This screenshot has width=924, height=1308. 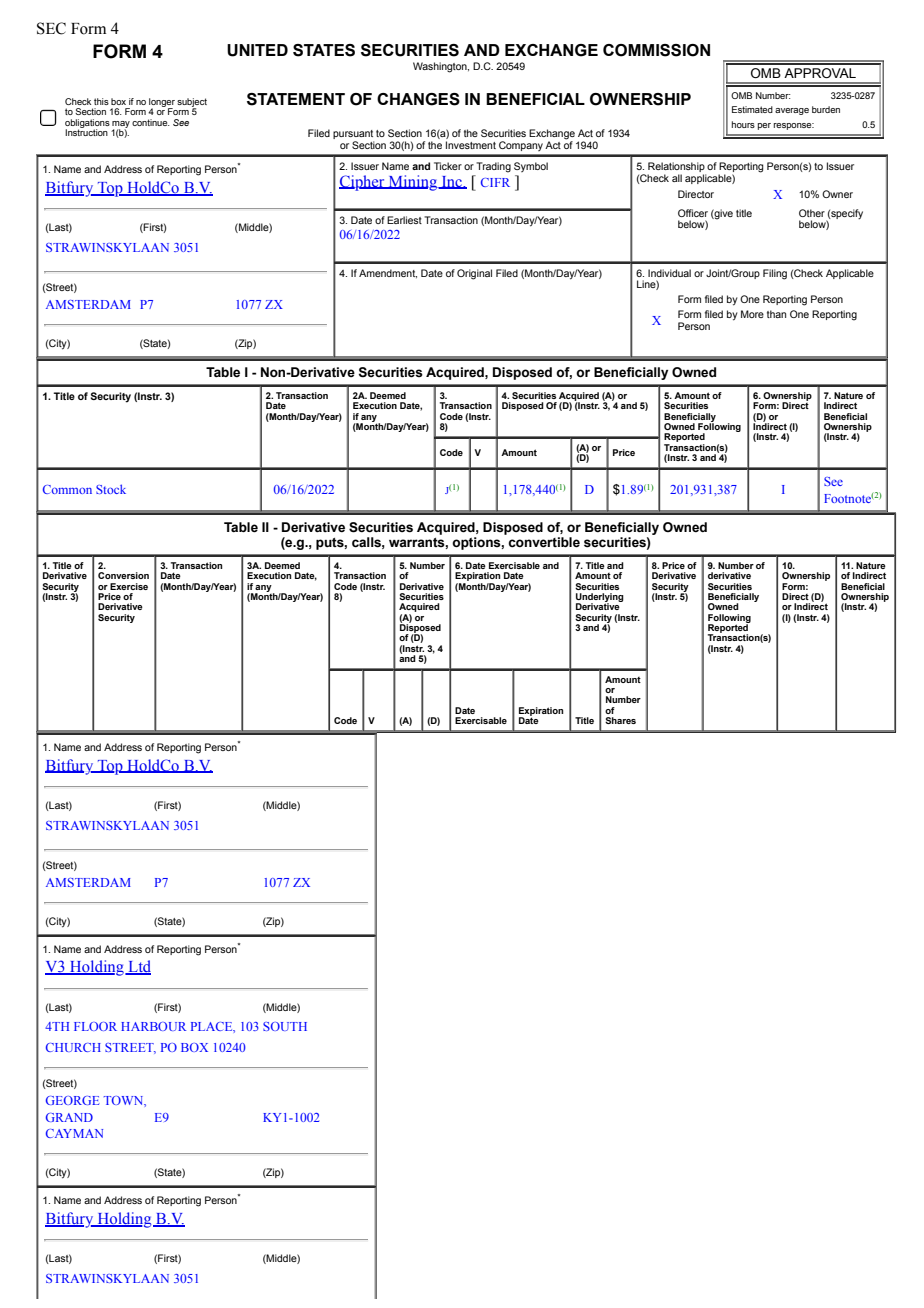 I want to click on longer, so click(x=162, y=103).
